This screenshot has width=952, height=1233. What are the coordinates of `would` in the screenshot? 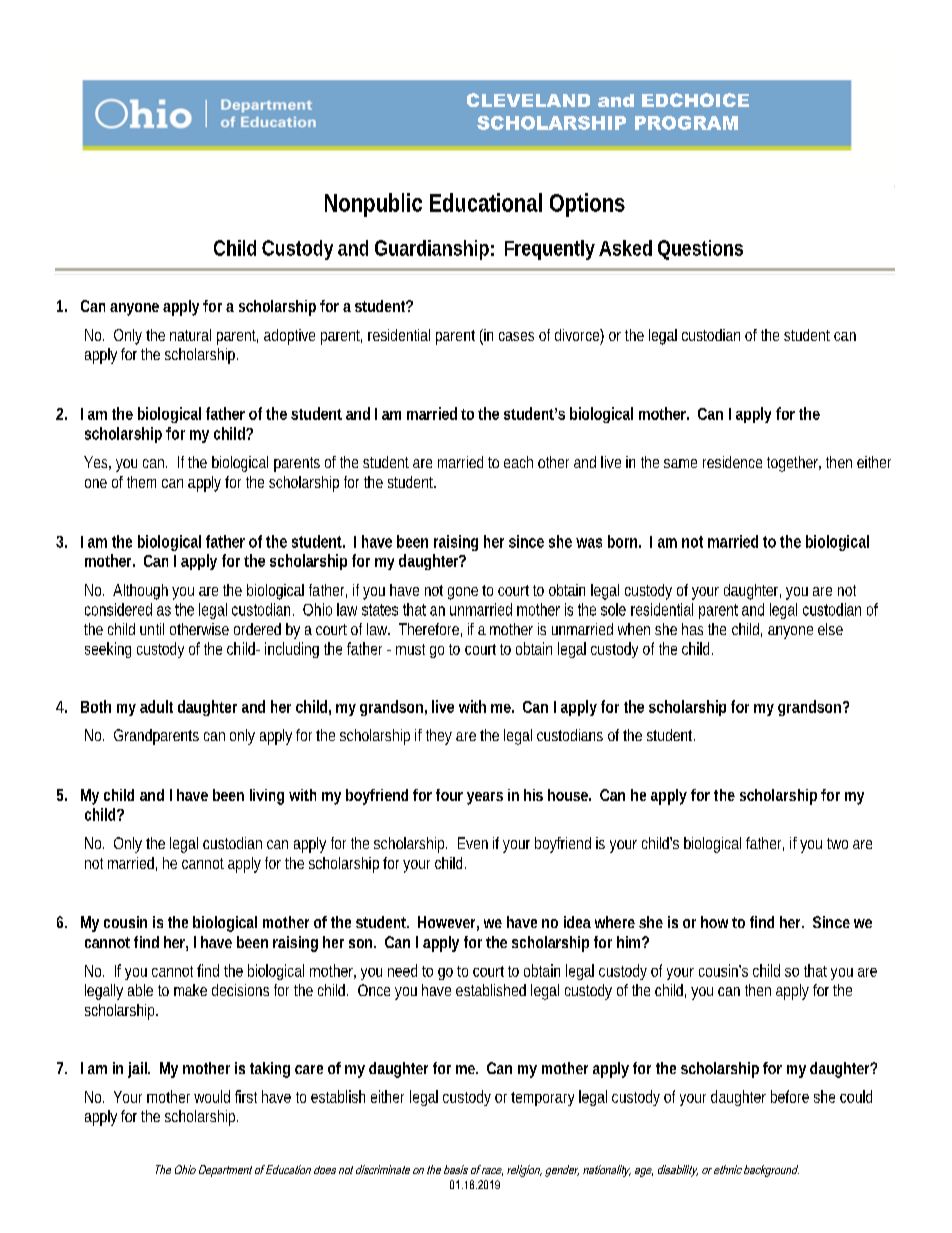 It's located at (212, 1096).
